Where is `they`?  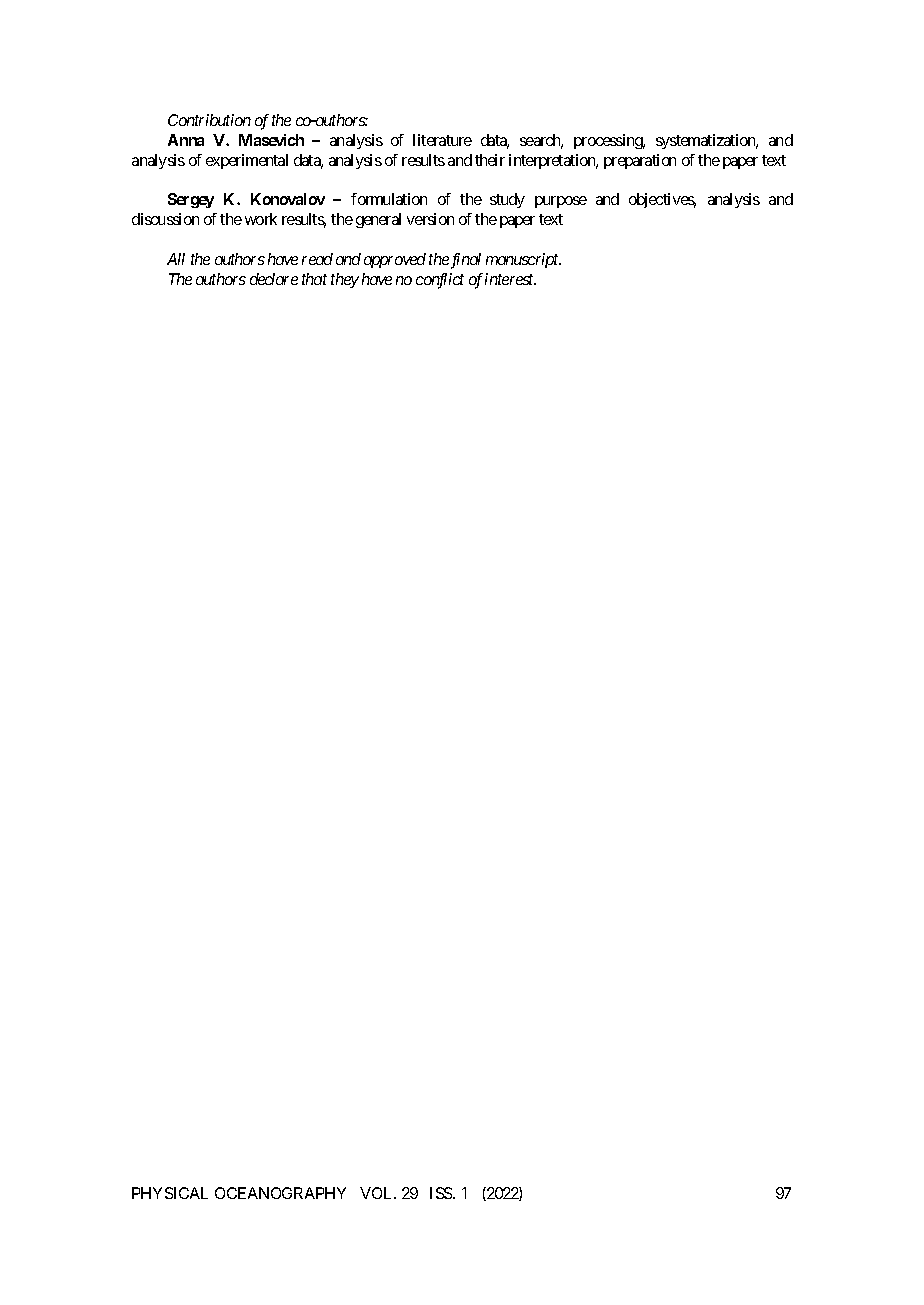 they is located at coordinates (345, 280).
